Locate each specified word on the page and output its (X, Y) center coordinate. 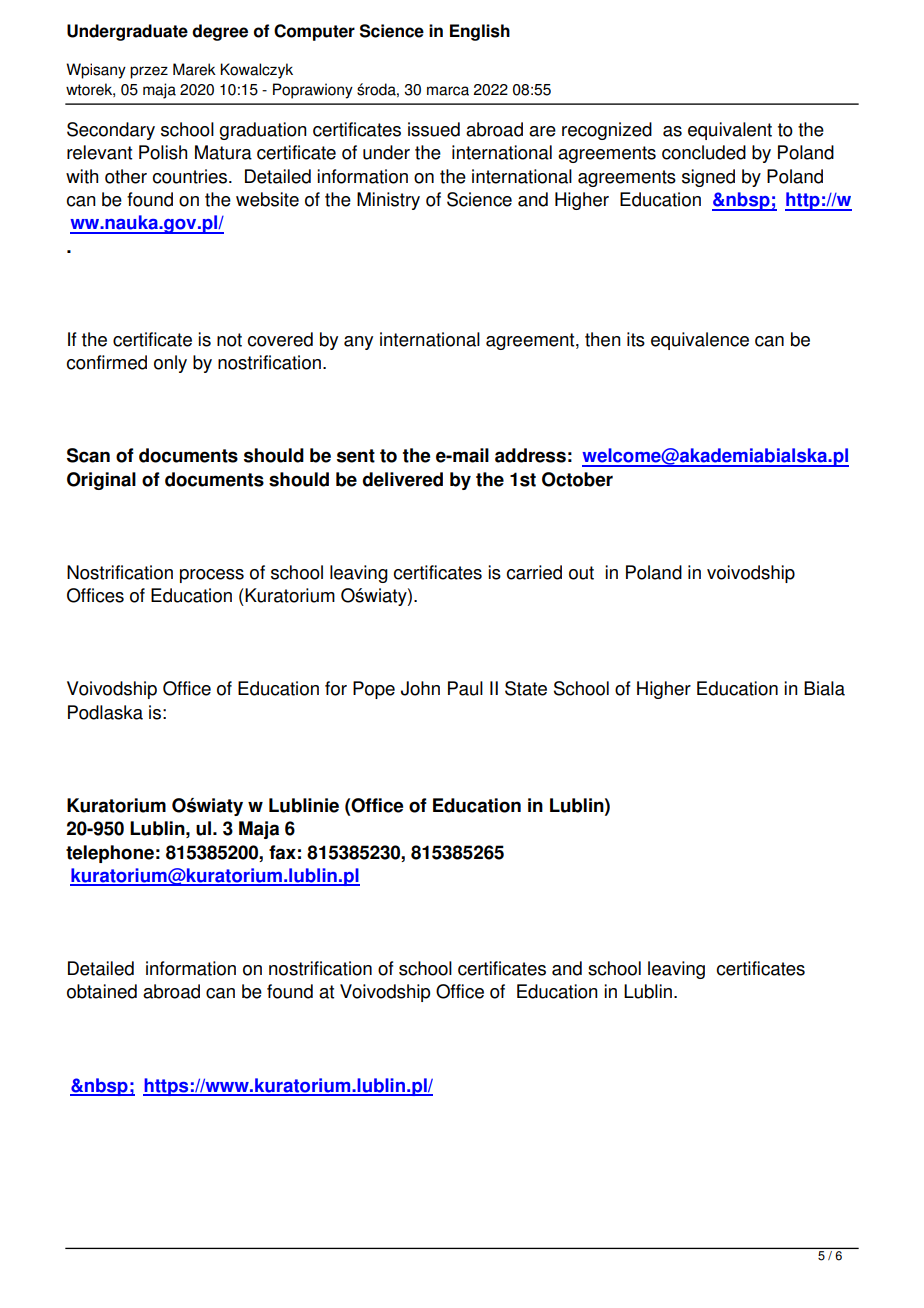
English (480, 32)
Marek (194, 69)
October (577, 479)
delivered (402, 479)
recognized (607, 131)
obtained (102, 991)
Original (101, 481)
